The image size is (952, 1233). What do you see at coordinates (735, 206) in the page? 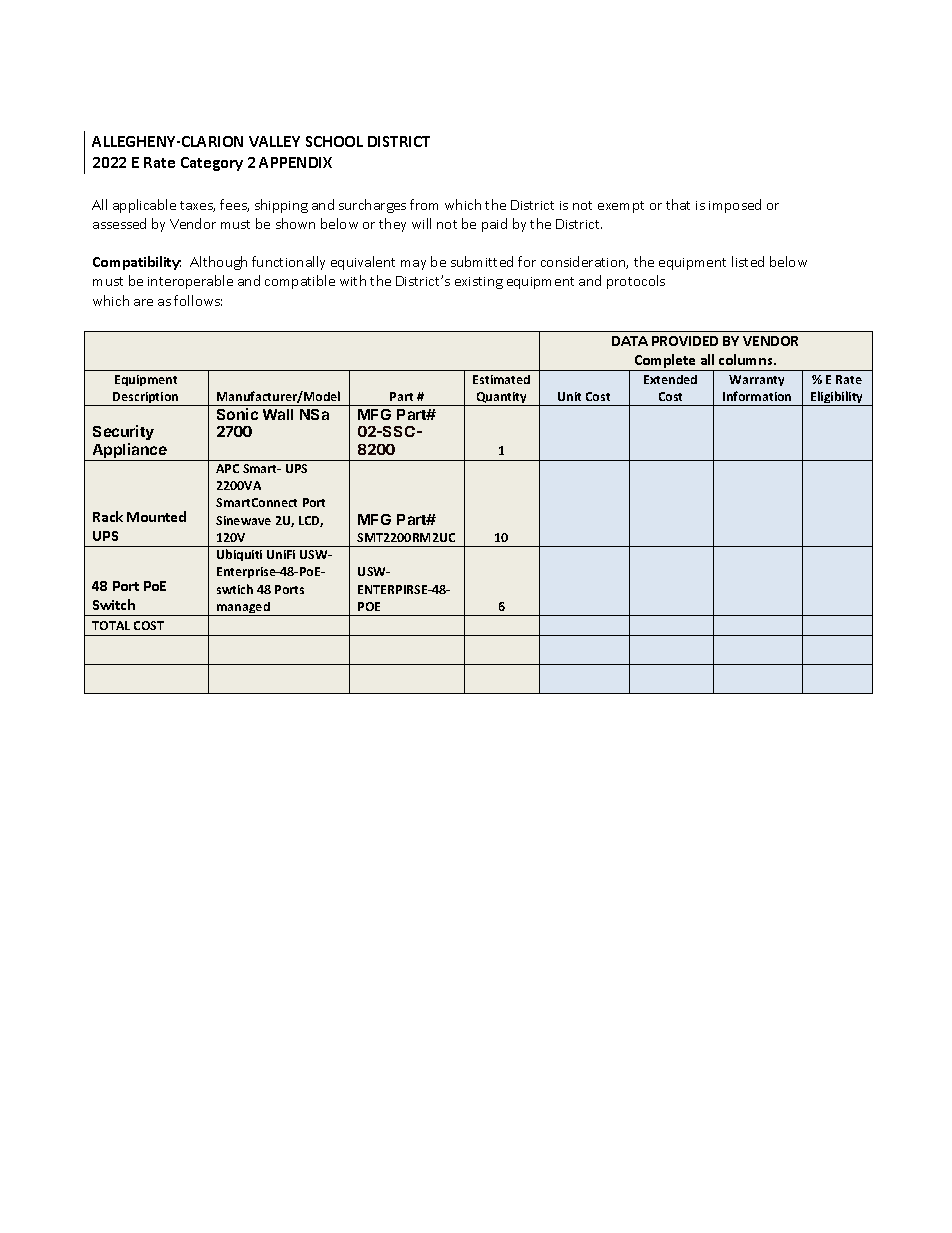
I see `imposed` at bounding box center [735, 206].
